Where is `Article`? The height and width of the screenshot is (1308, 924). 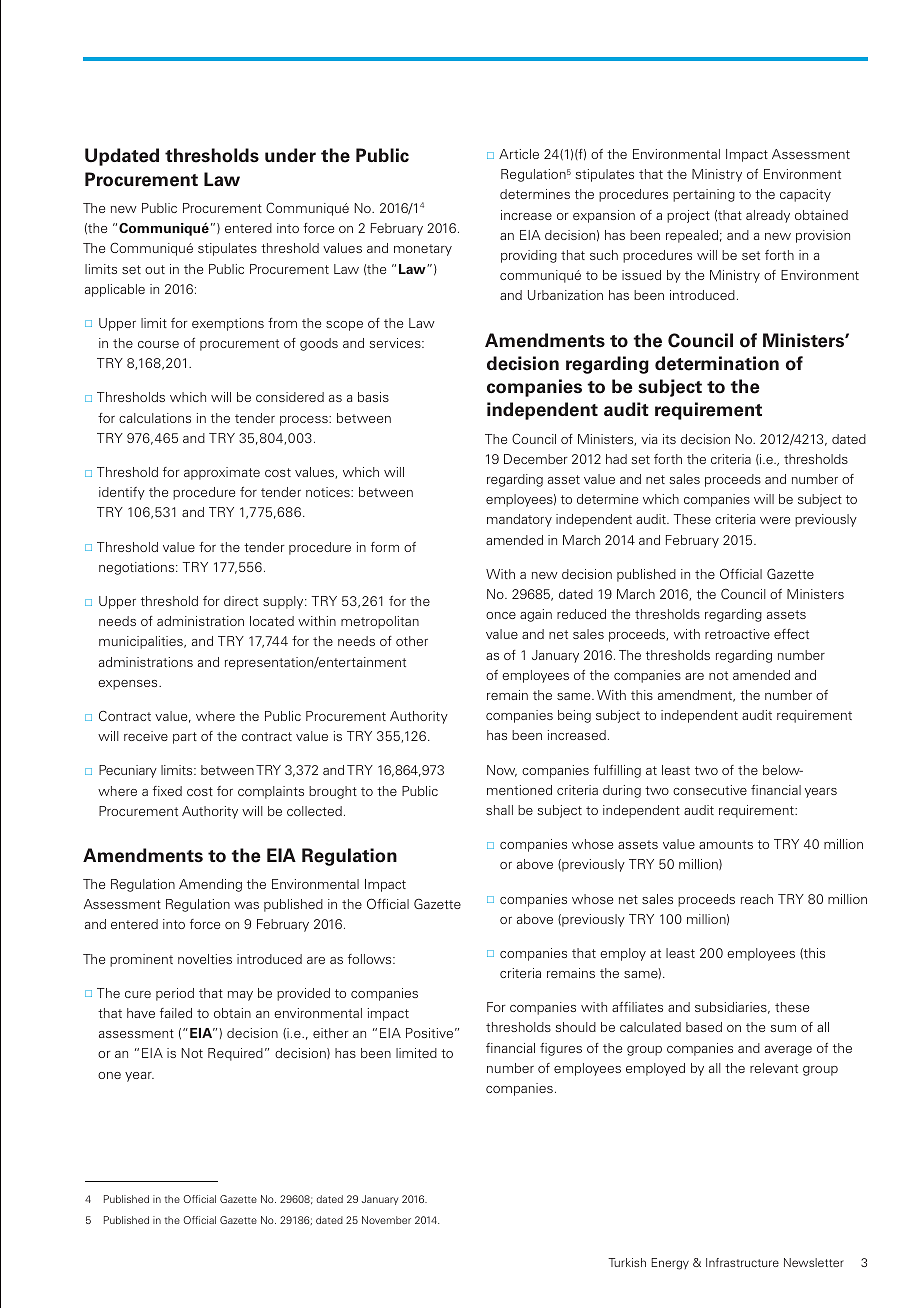 Article is located at coordinates (519, 154).
